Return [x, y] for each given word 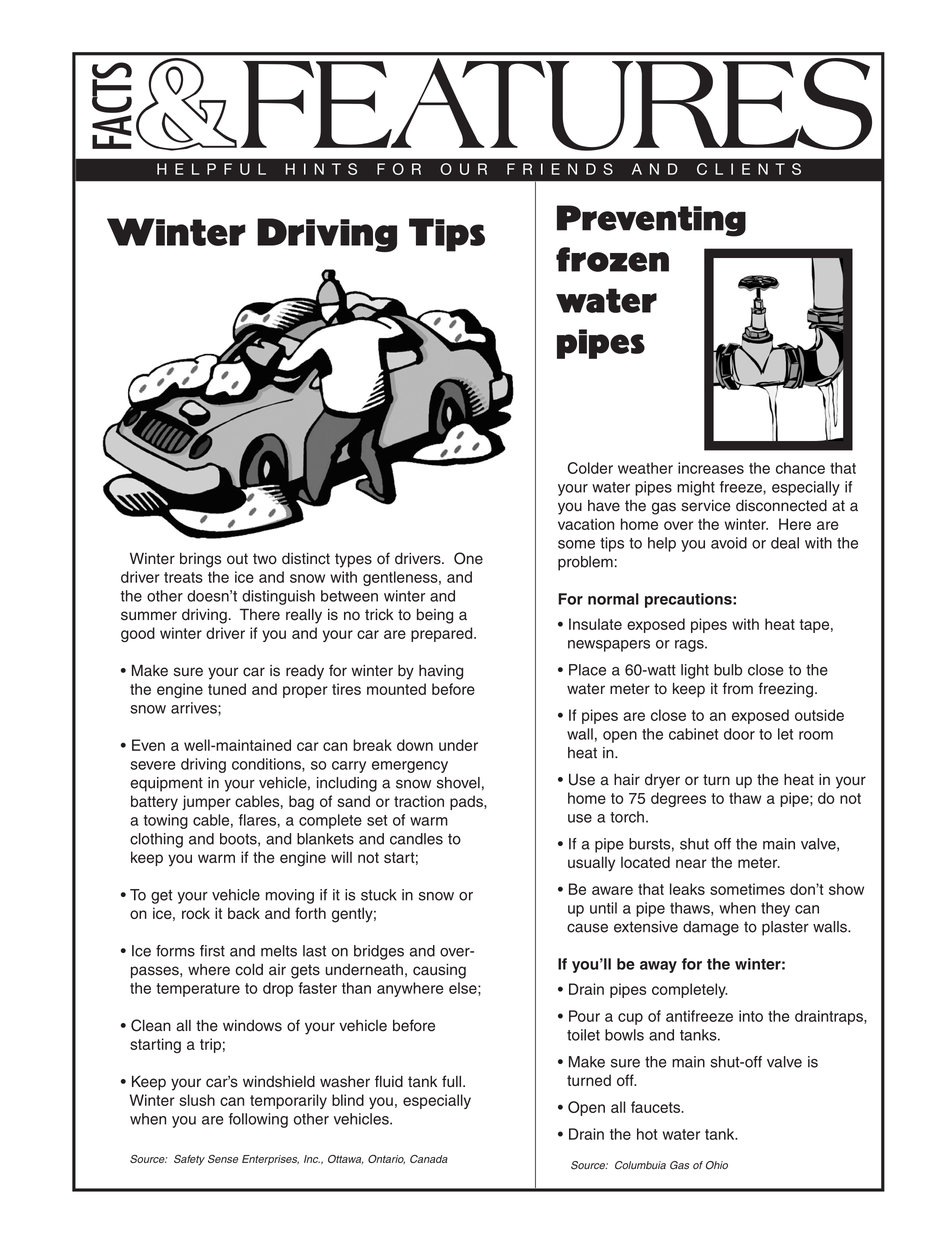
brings [200, 560]
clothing [156, 840]
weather [645, 468]
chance [800, 468]
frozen [612, 259]
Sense [223, 1159]
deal [785, 543]
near [691, 863]
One [468, 558]
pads [467, 802]
